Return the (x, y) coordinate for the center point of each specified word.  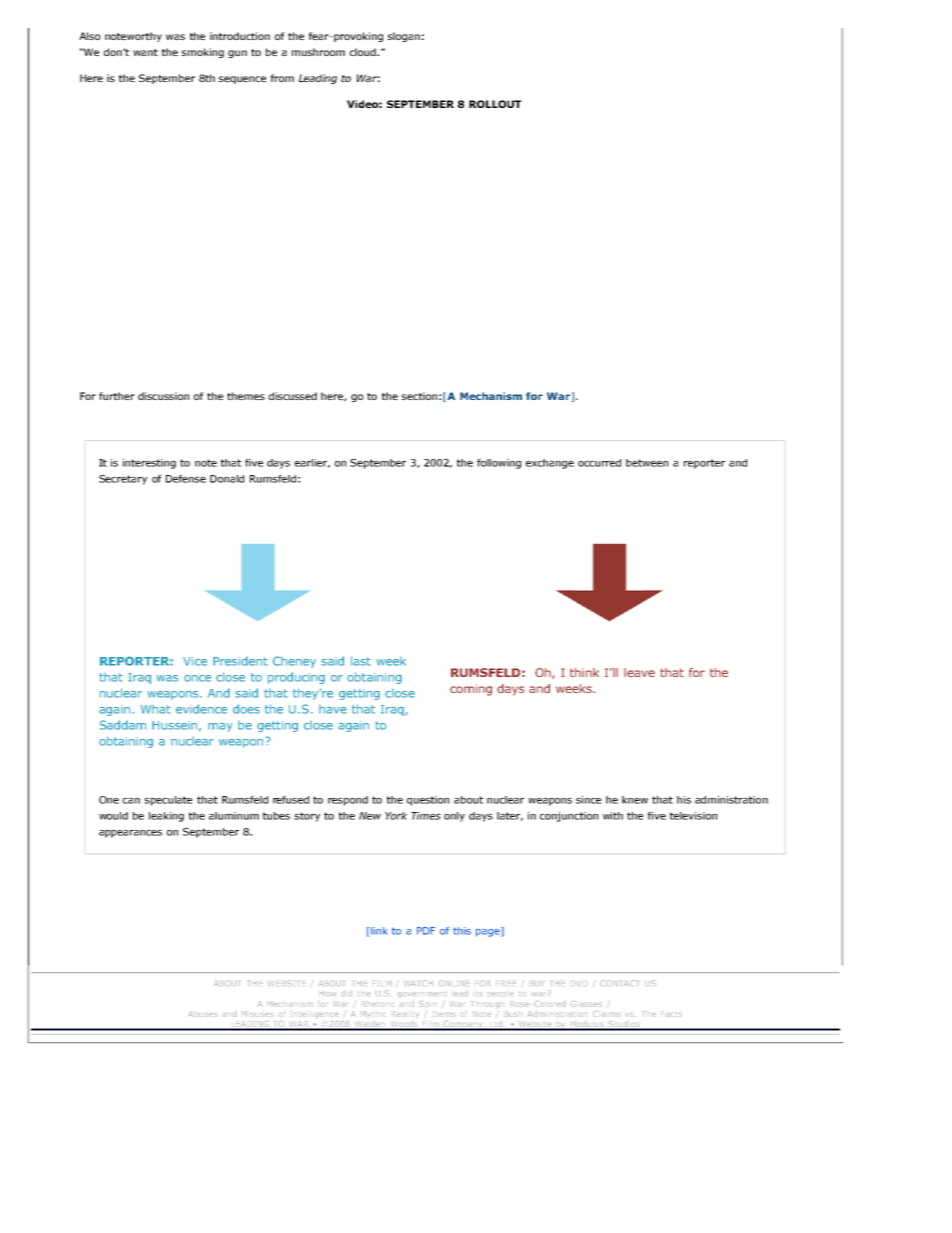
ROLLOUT (495, 104)
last (361, 661)
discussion (163, 396)
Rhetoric (378, 1004)
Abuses (203, 1014)
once (197, 678)
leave (639, 672)
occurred (599, 463)
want (145, 52)
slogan (404, 37)
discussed (293, 396)
